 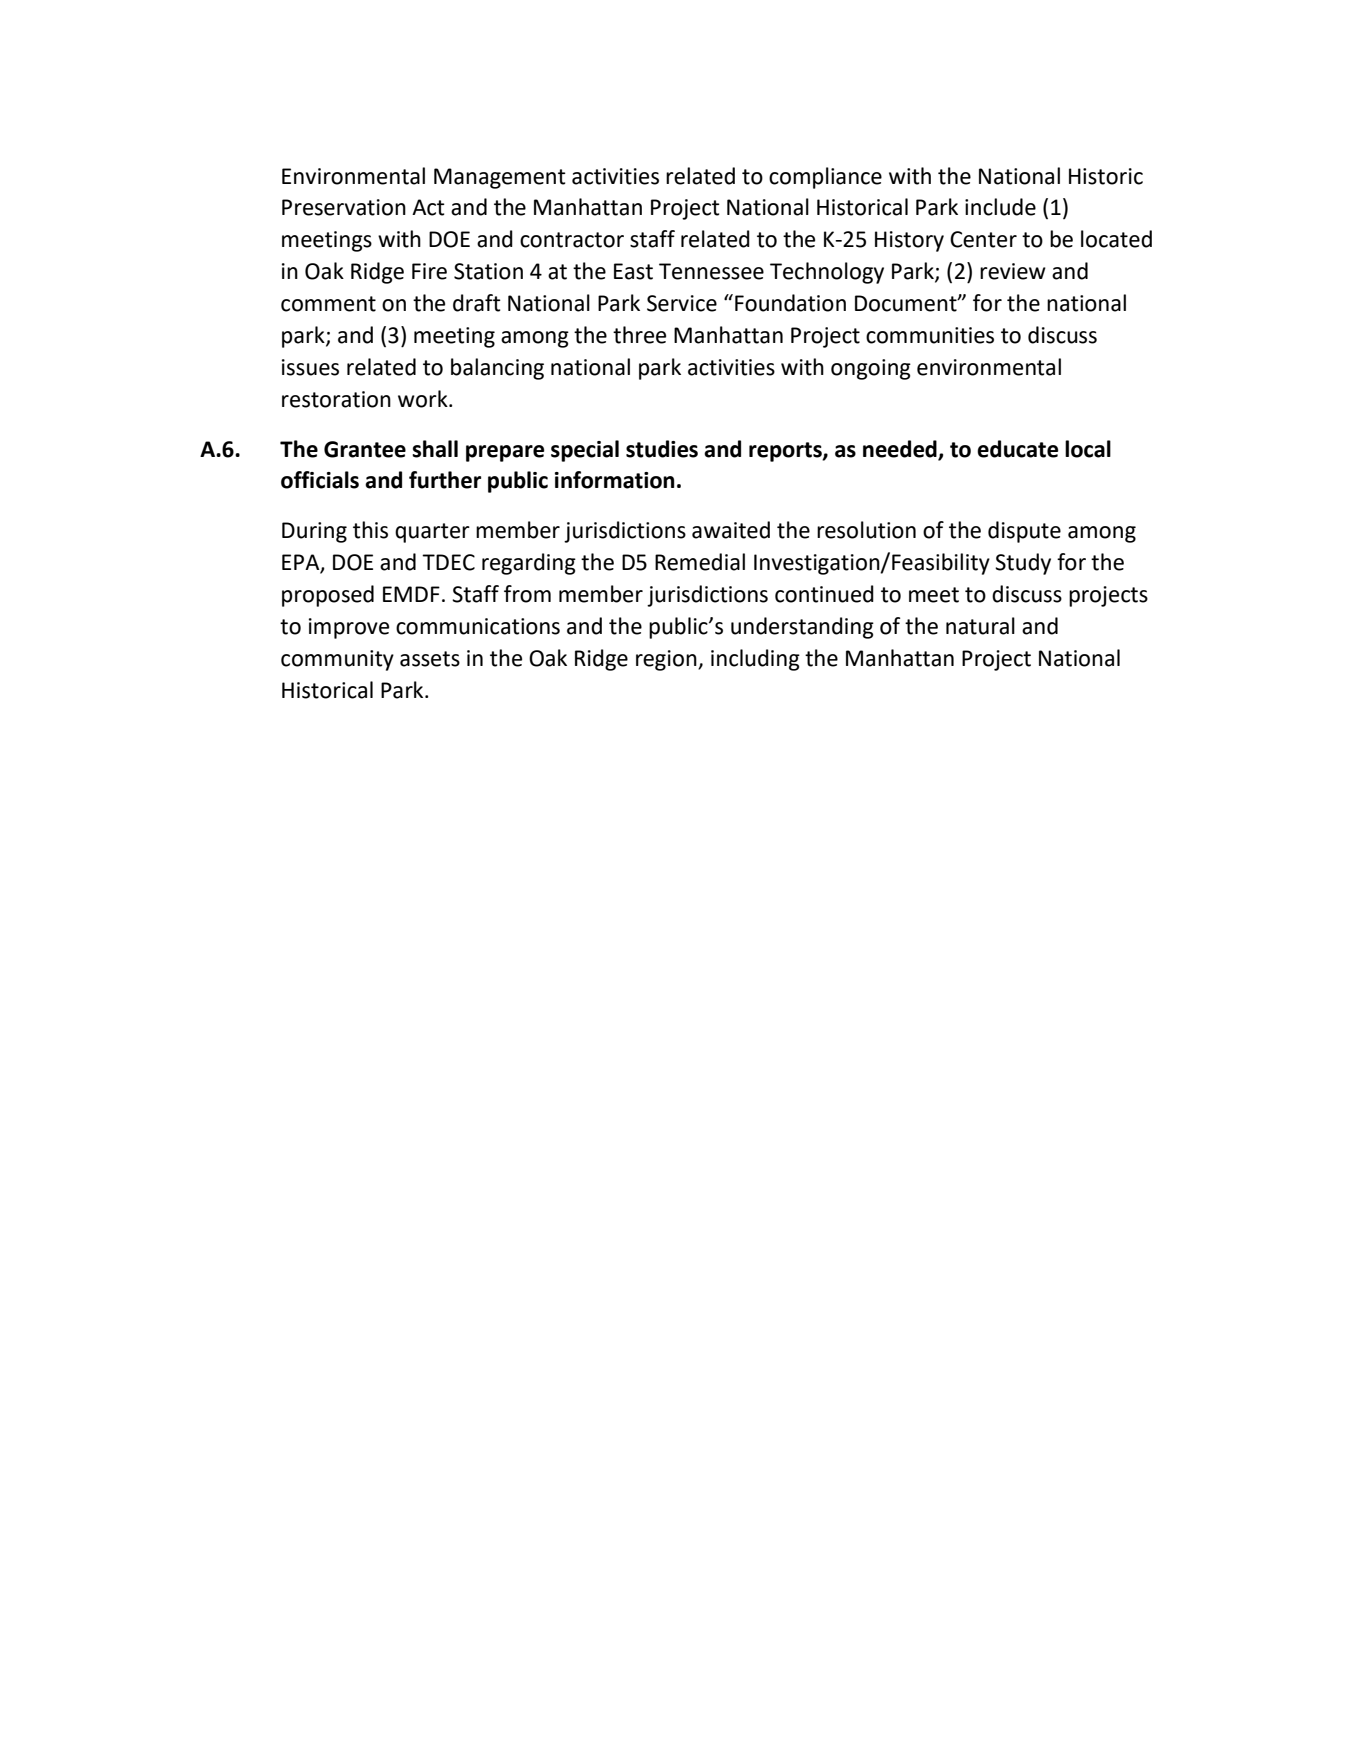 What do you see at coordinates (424, 399) in the screenshot?
I see `work` at bounding box center [424, 399].
